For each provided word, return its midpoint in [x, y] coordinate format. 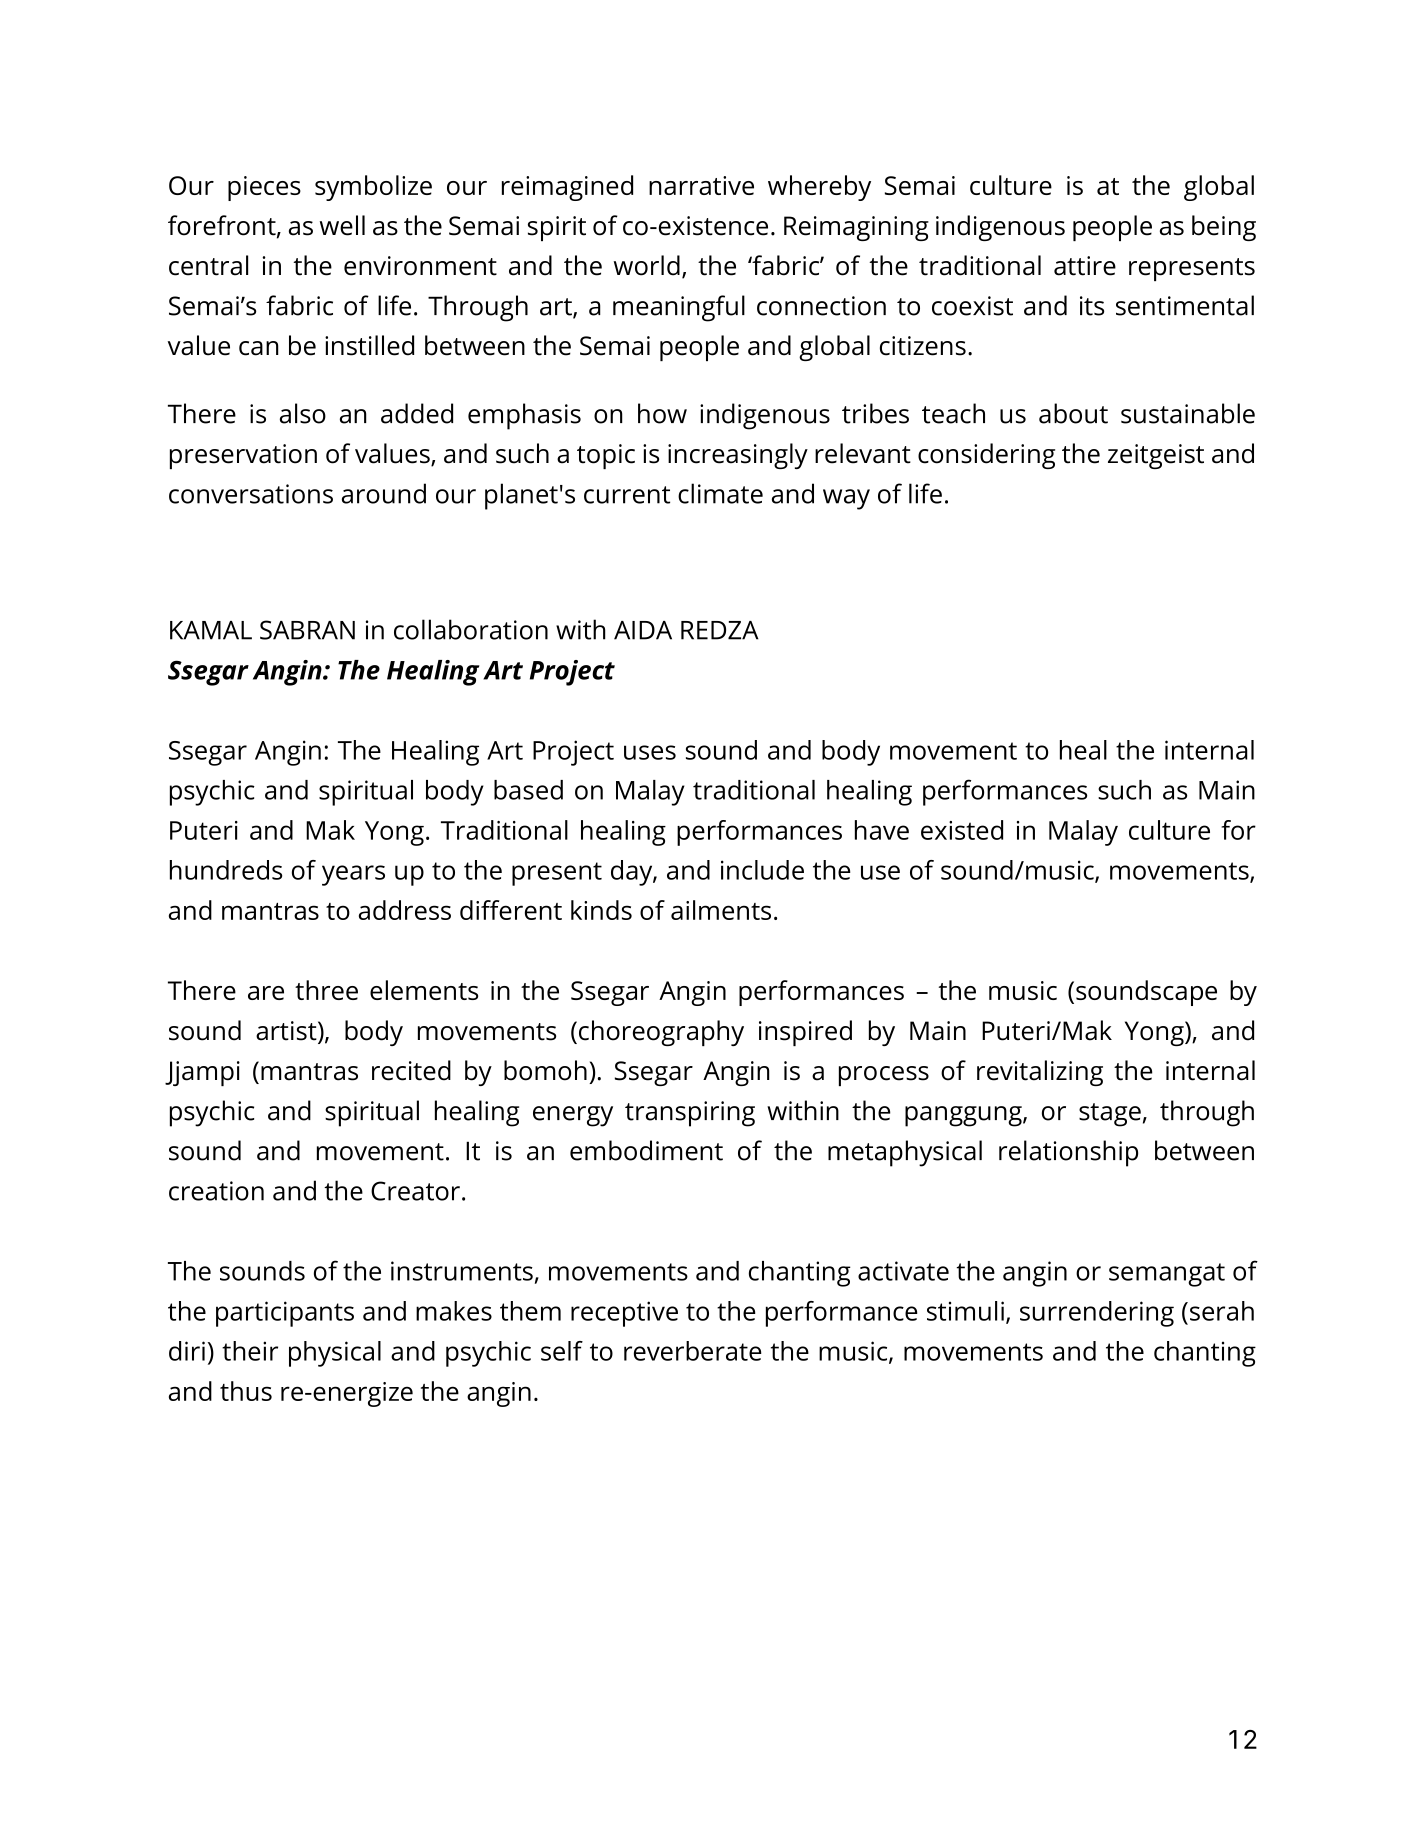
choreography [660, 1033]
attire [1085, 266]
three [326, 990]
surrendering [1097, 1314]
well [342, 225]
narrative [701, 185]
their [250, 1351]
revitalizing [1040, 1073]
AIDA [643, 630]
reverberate [693, 1351]
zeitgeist [1156, 456]
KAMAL [211, 630]
